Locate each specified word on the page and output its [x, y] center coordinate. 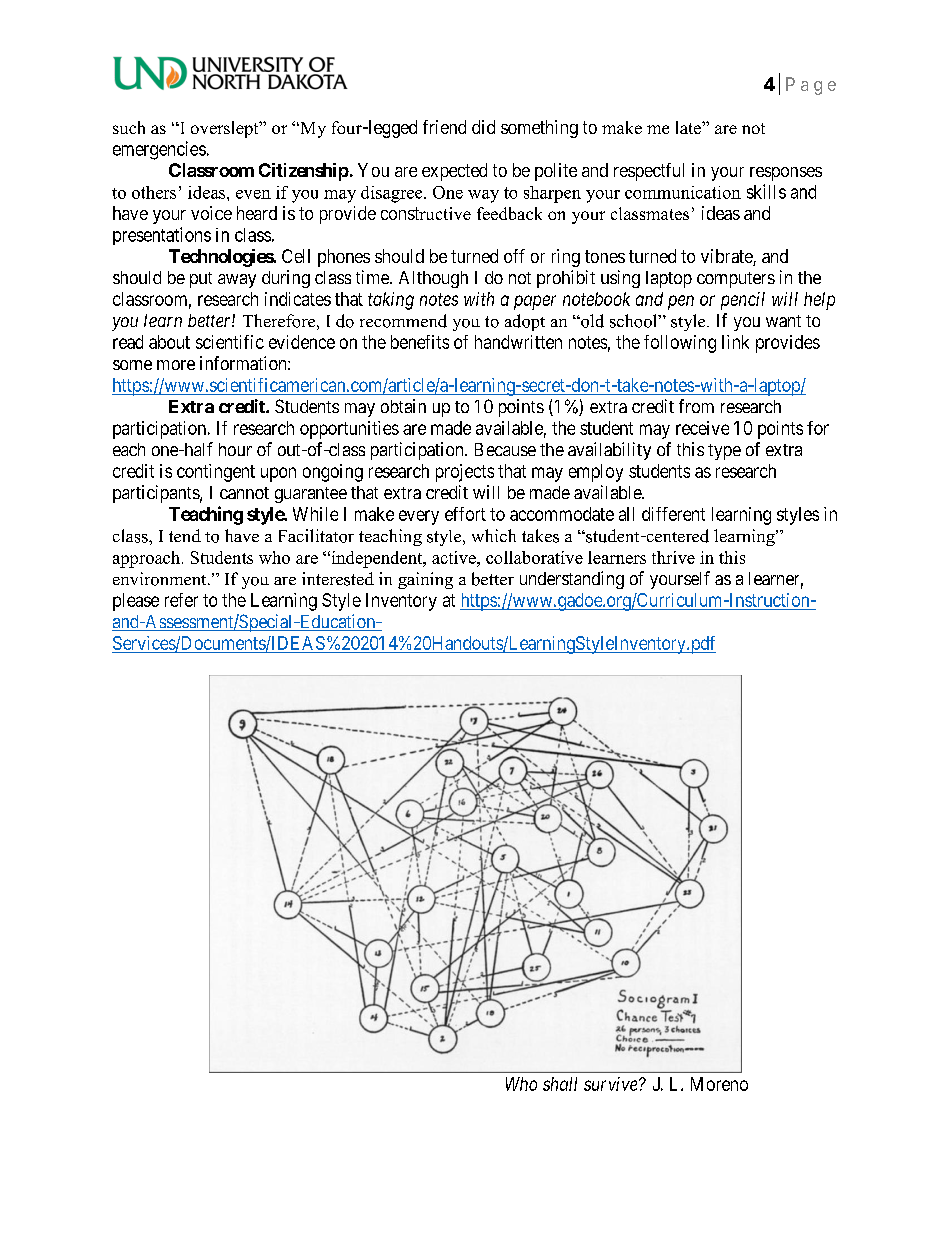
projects [465, 473]
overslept [226, 129]
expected [454, 172]
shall [560, 1084]
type [724, 452]
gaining [425, 580]
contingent [216, 473]
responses [786, 174]
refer [181, 600]
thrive [673, 557]
